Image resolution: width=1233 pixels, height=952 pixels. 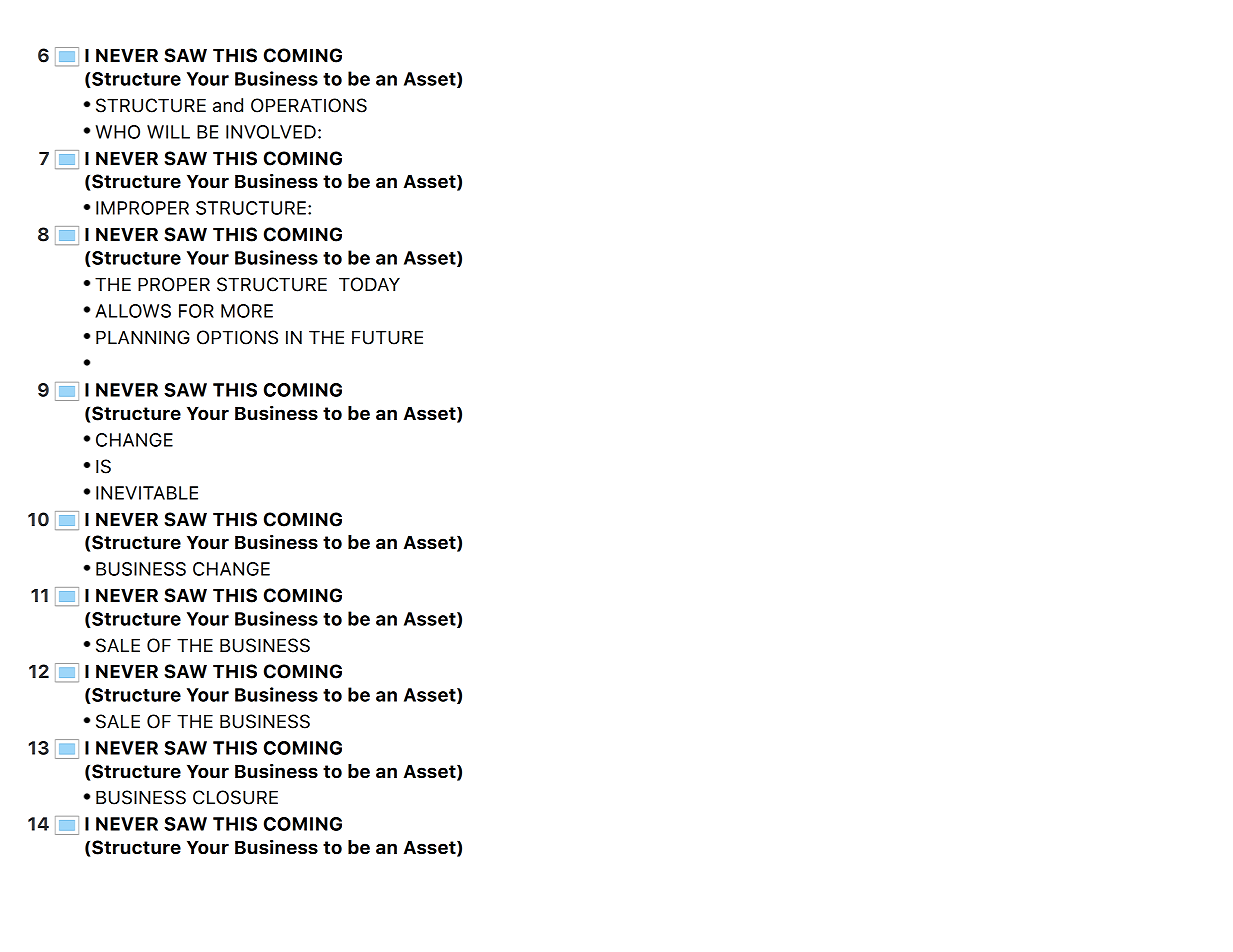 I want to click on INEVITABLE, so click(x=147, y=493).
